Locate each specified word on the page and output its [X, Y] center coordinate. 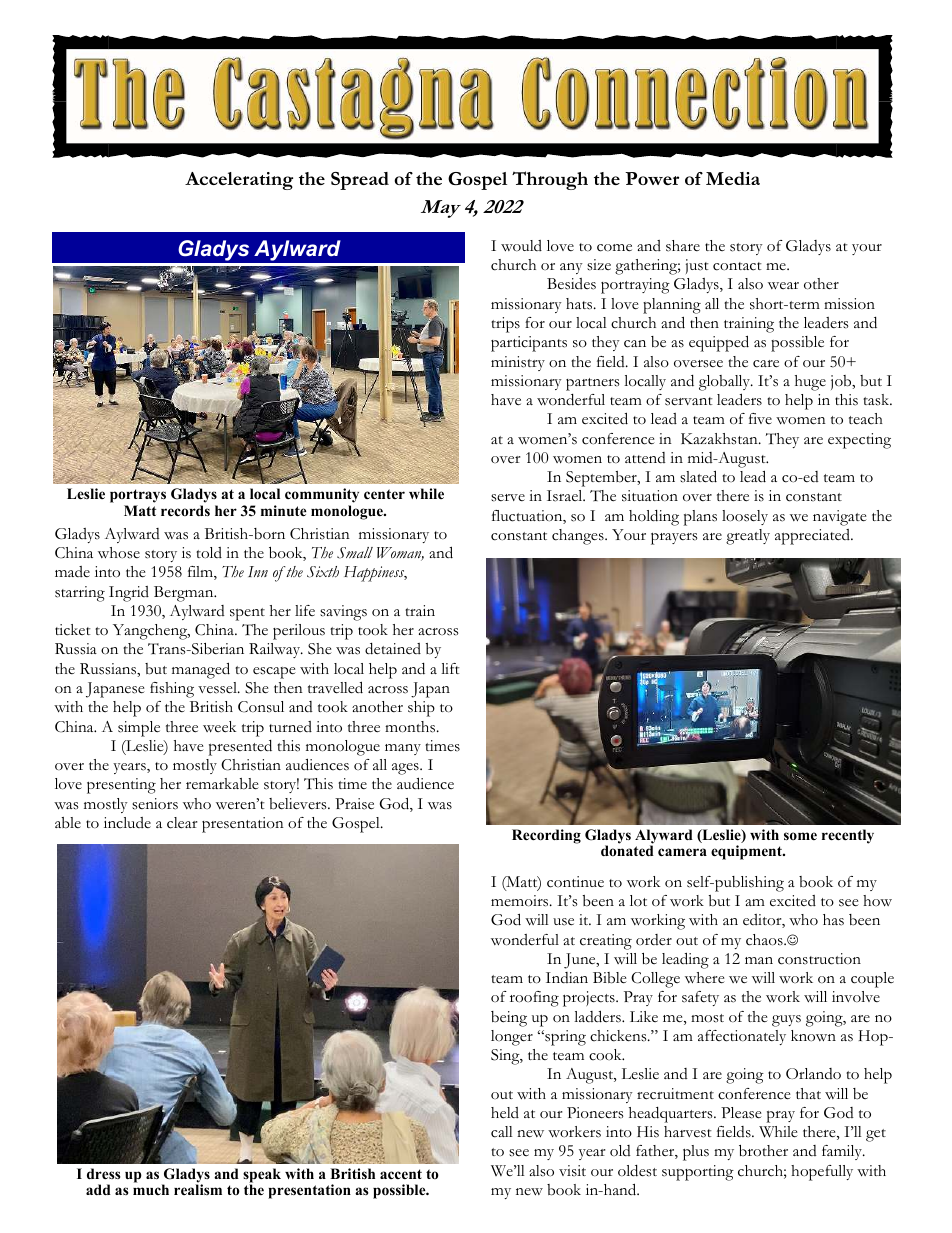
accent [401, 1174]
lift [450, 668]
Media [733, 178]
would [521, 246]
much [151, 1189]
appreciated [813, 537]
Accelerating [239, 181]
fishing [172, 690]
